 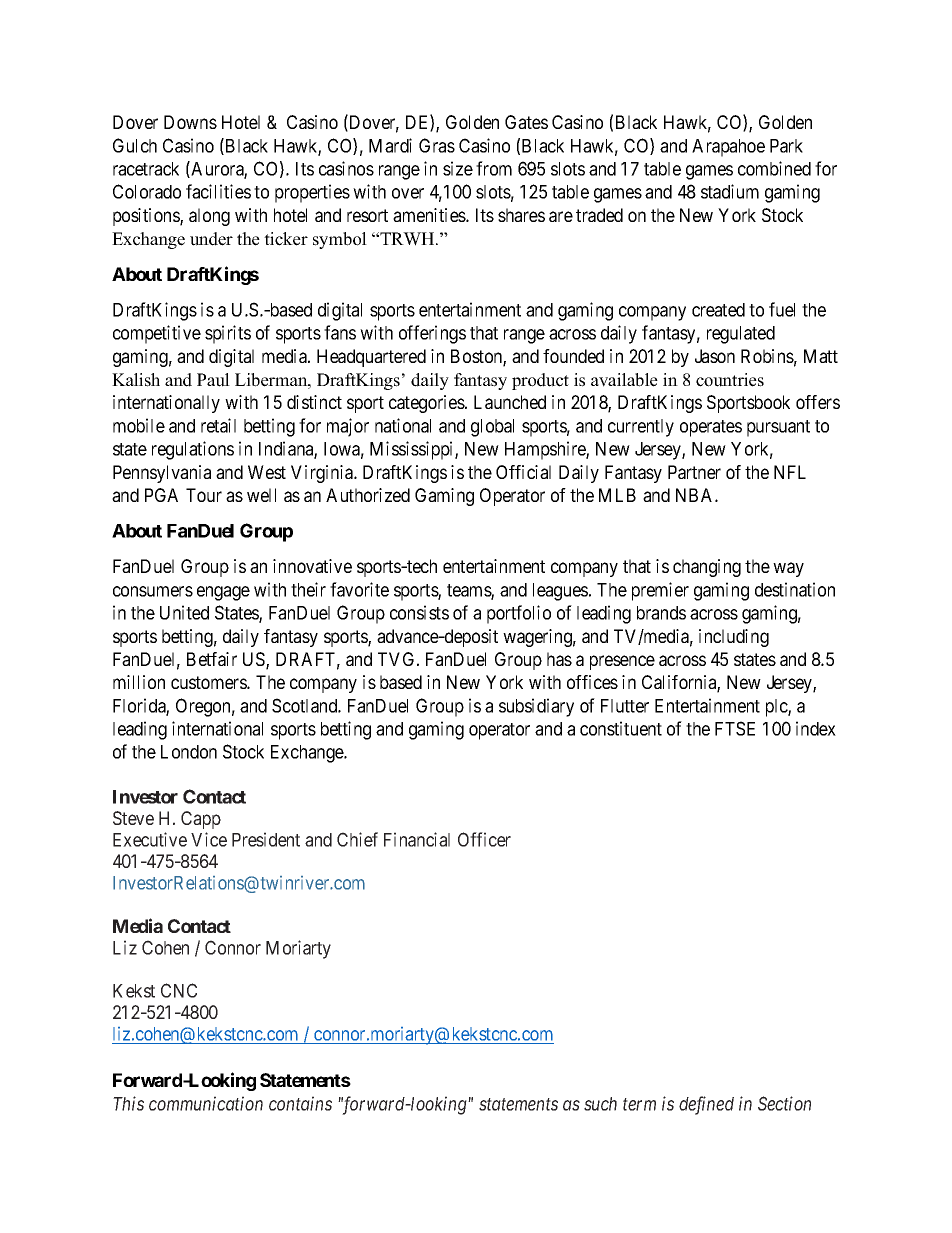 I want to click on Downs, so click(x=190, y=122).
